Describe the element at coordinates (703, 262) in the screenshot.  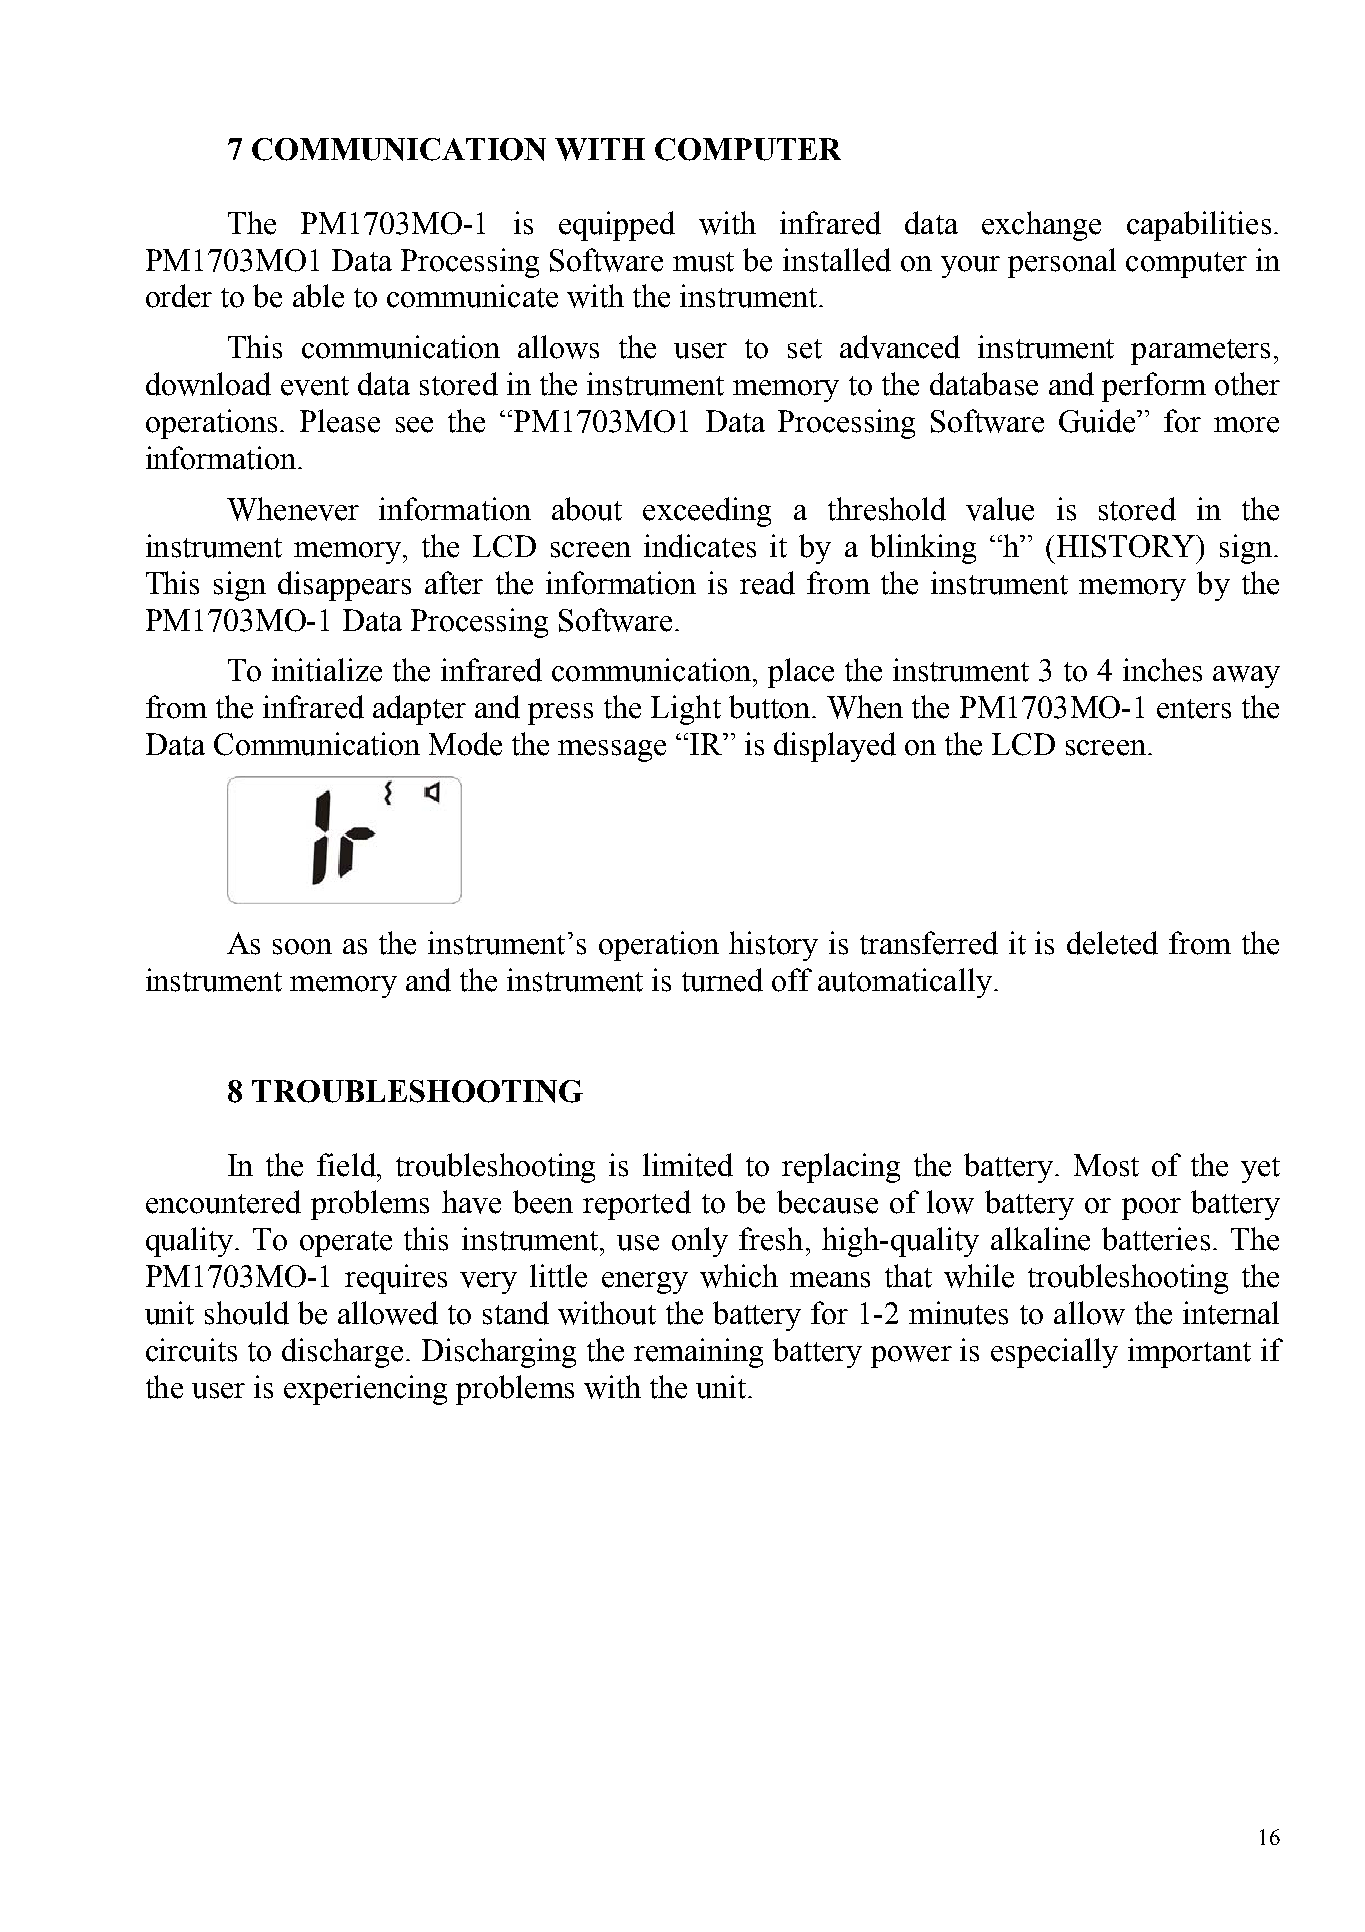
I see `must` at that location.
